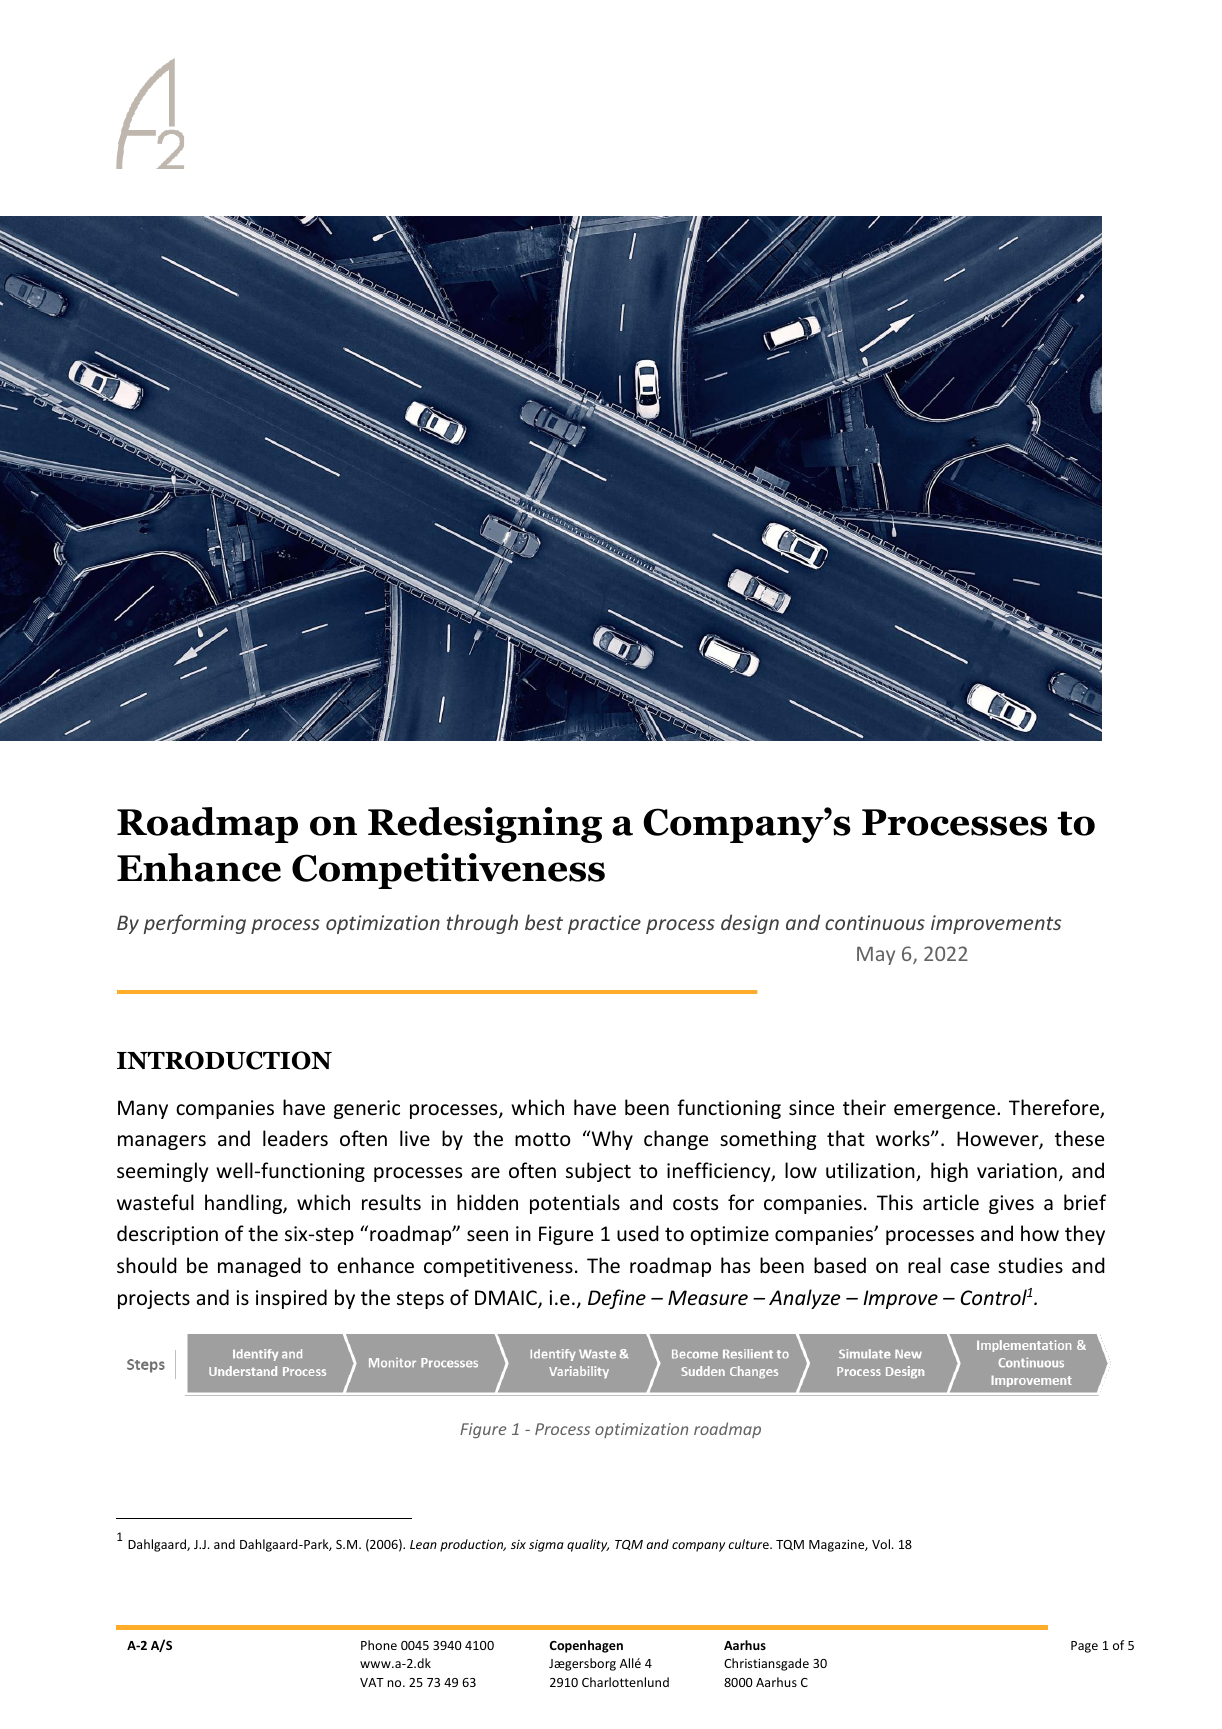  I want to click on May, so click(876, 955).
